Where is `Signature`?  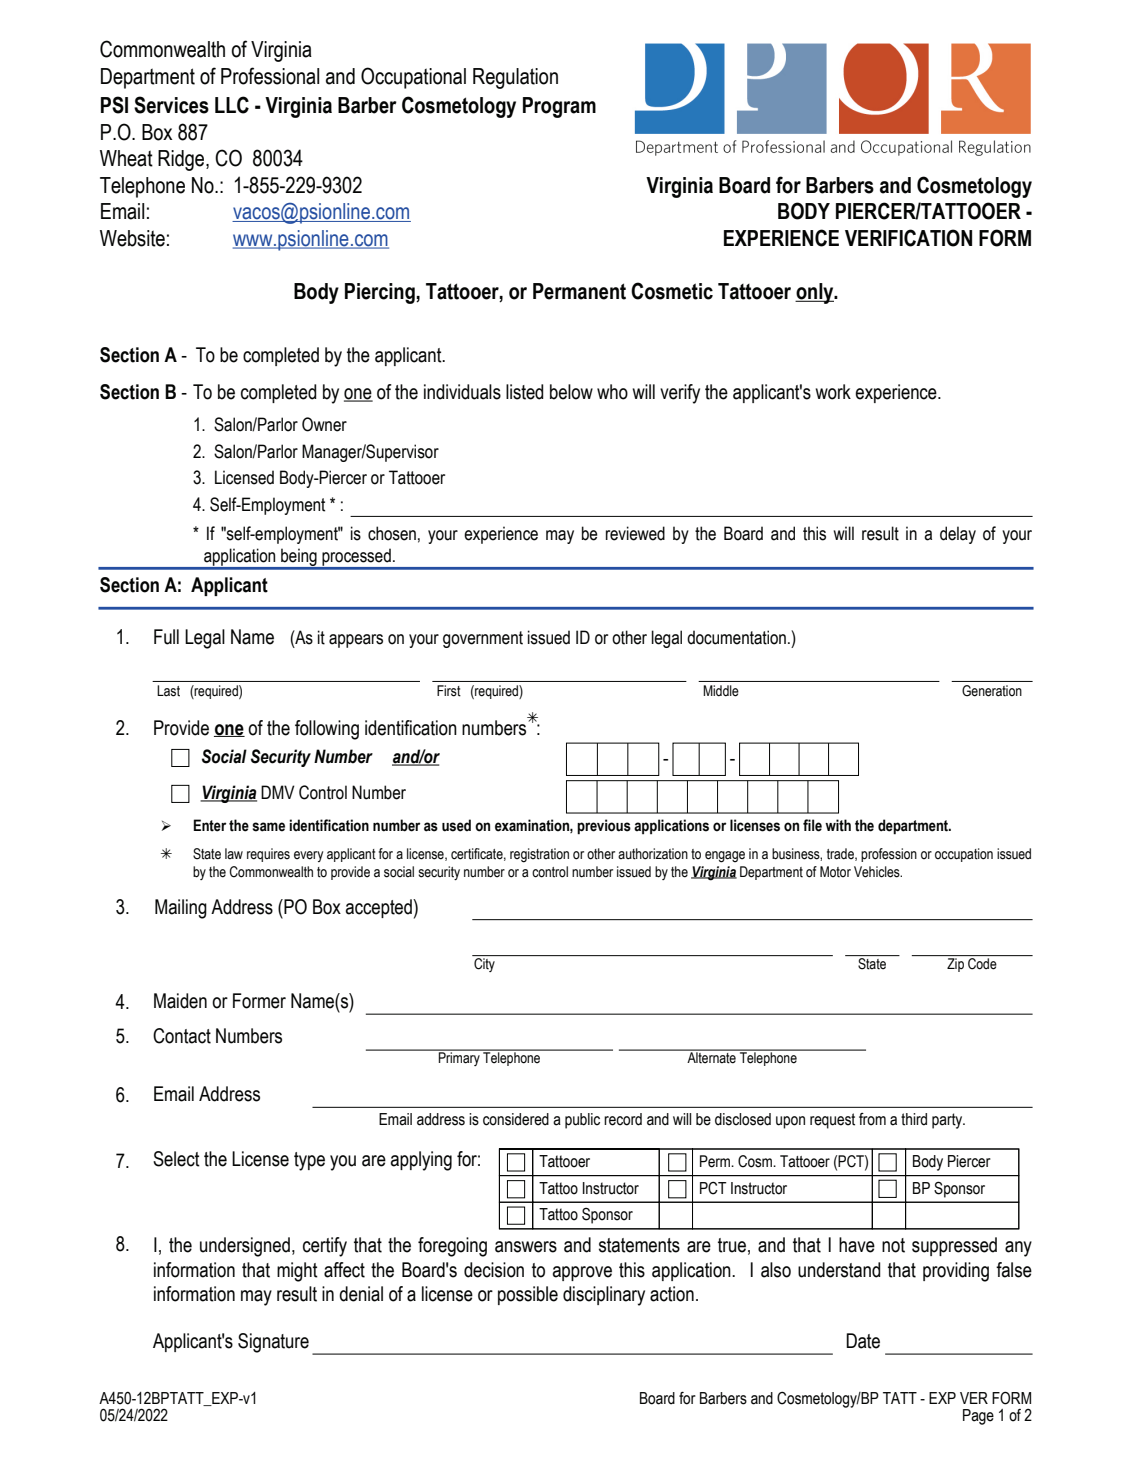
Signature is located at coordinates (273, 1343).
